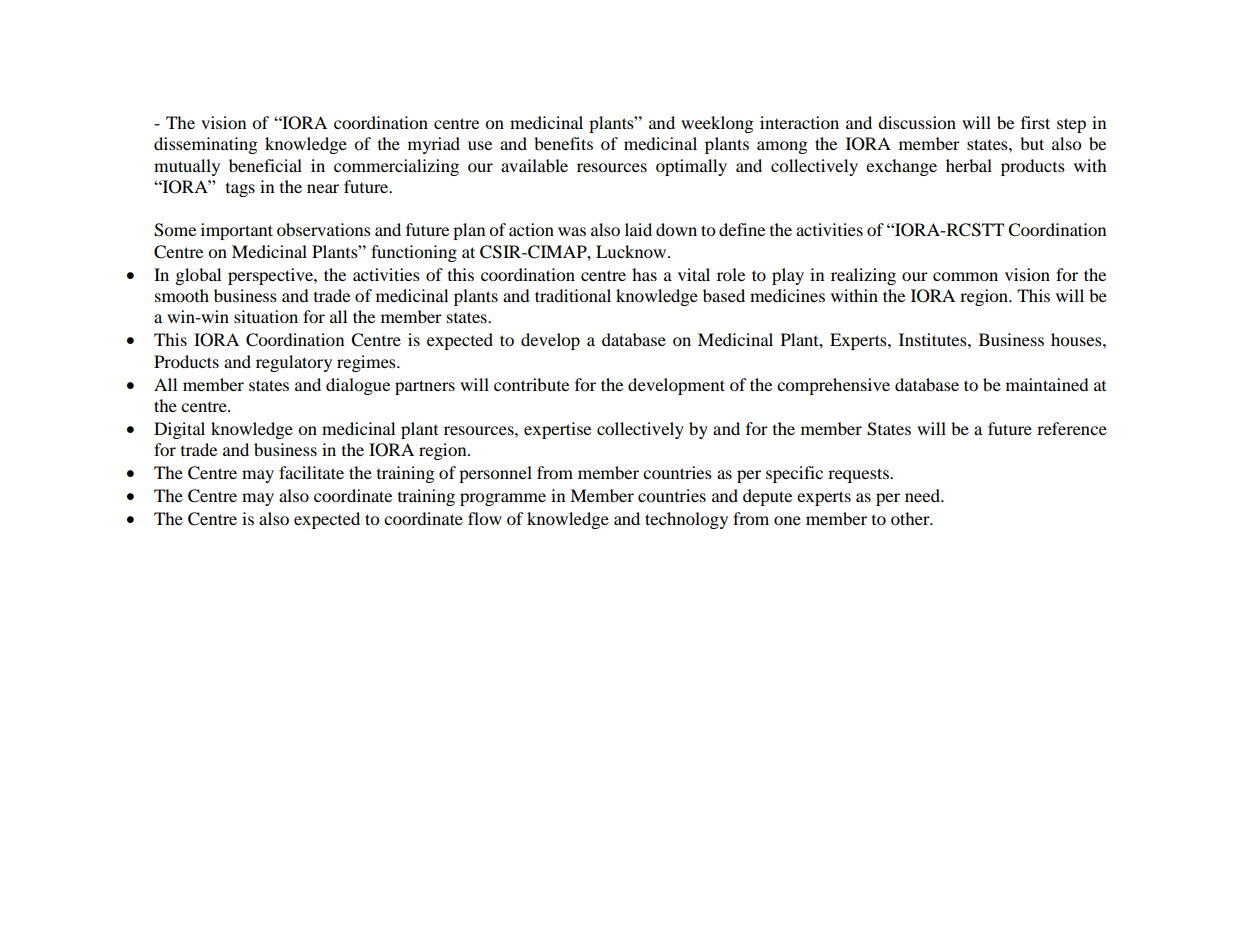 Image resolution: width=1233 pixels, height=952 pixels. I want to click on technology, so click(686, 520).
